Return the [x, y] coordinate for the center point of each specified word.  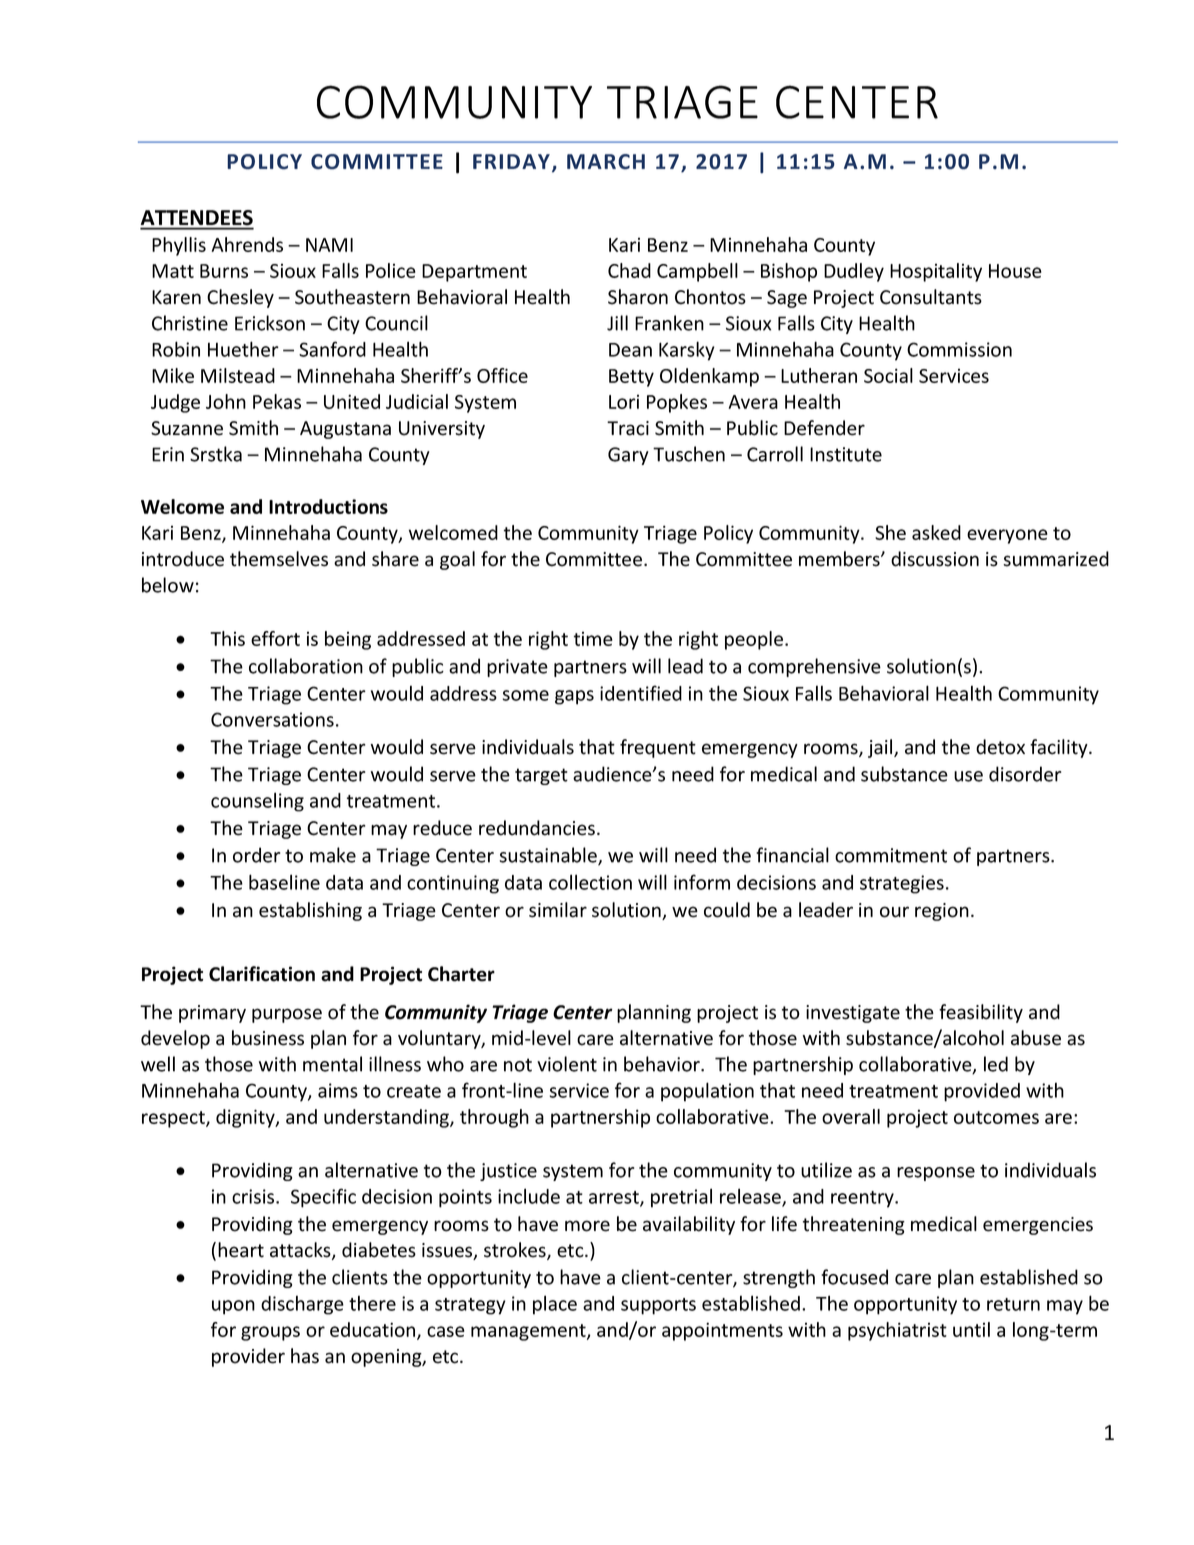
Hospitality [936, 272]
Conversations [272, 719]
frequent [658, 748]
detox [1000, 747]
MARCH [606, 162]
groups [270, 1333]
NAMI [329, 245]
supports [658, 1306]
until [971, 1329]
